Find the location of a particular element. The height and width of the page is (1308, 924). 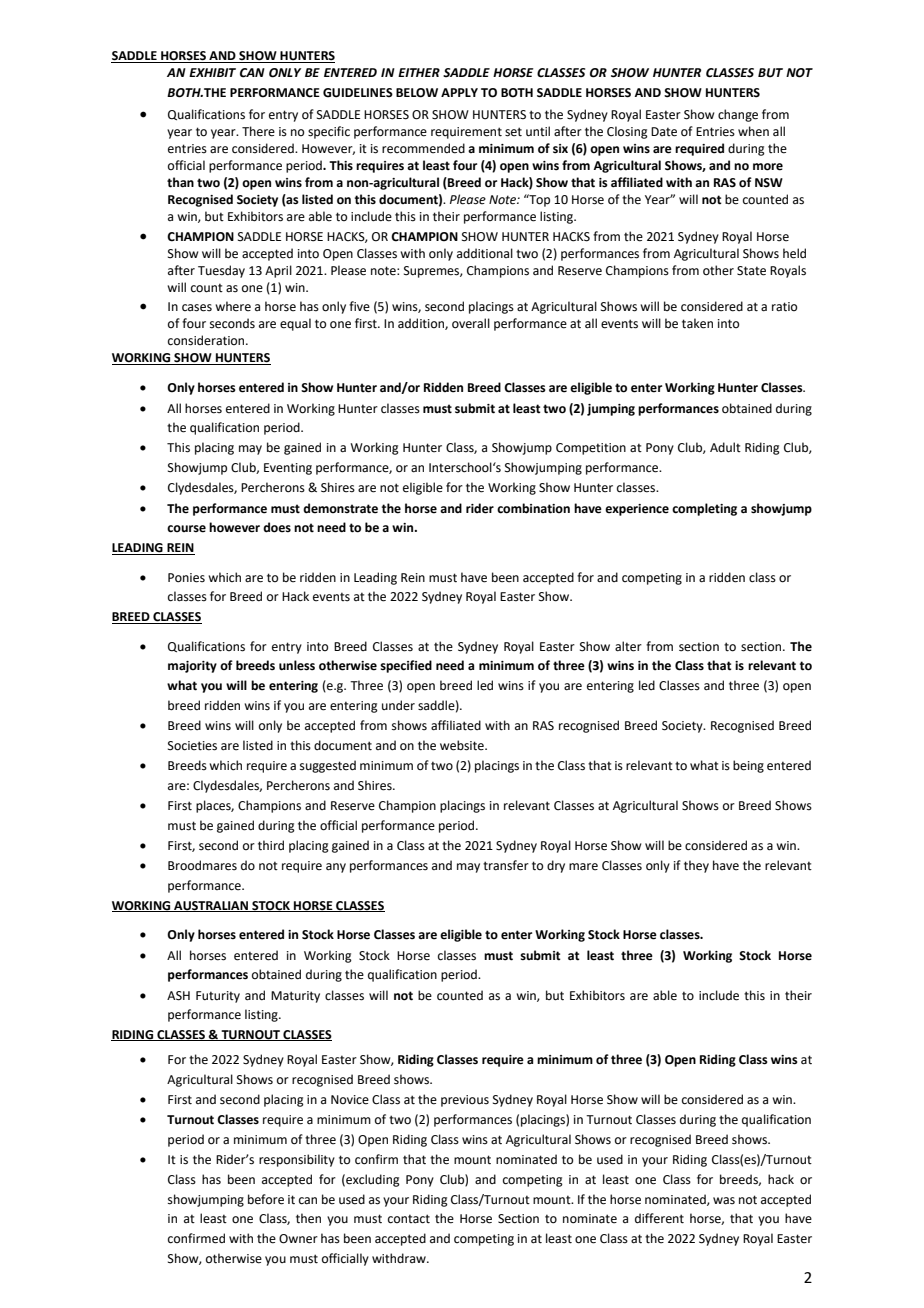

completing is located at coordinates (704, 509).
